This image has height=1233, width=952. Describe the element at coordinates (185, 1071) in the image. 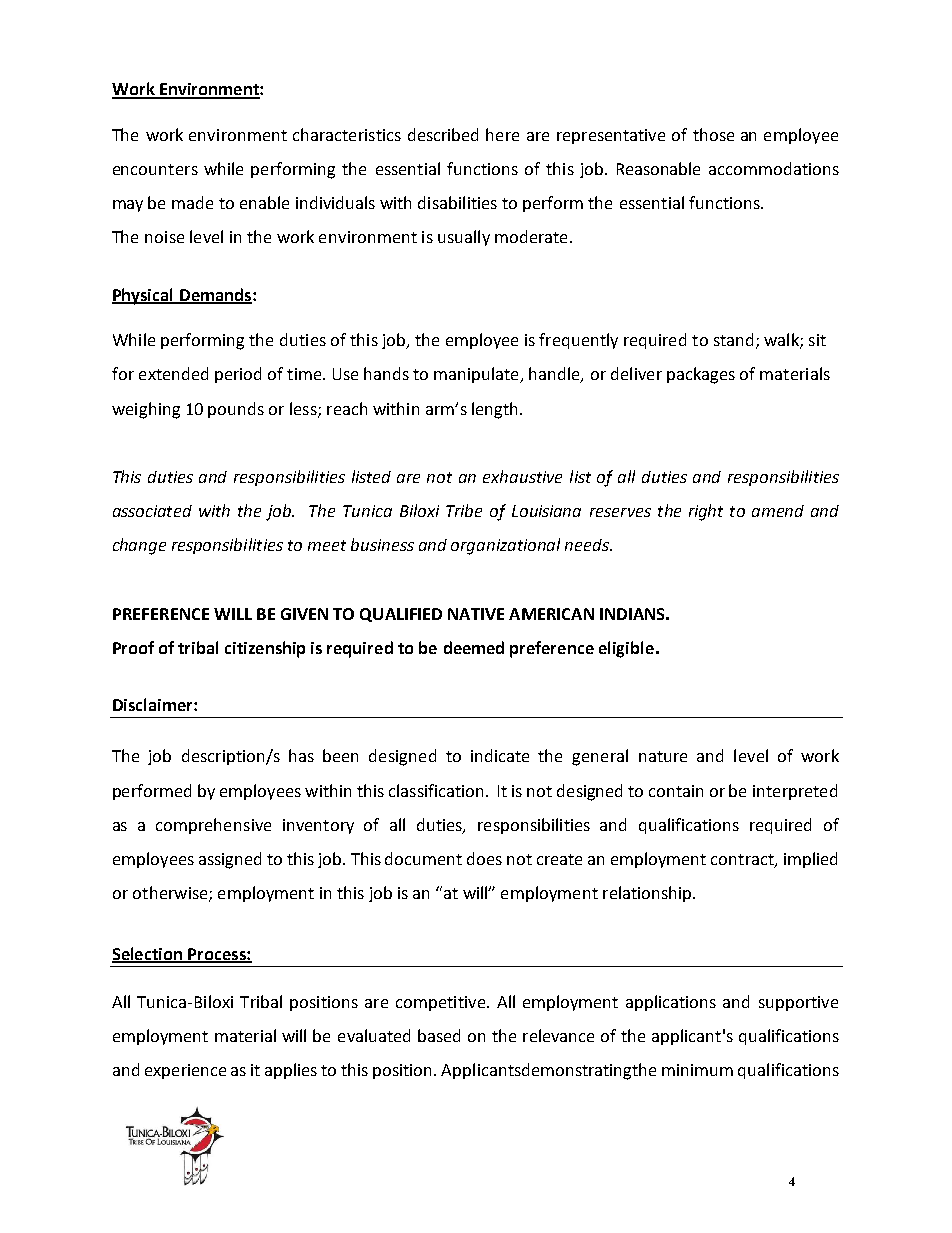

I see `experience` at that location.
